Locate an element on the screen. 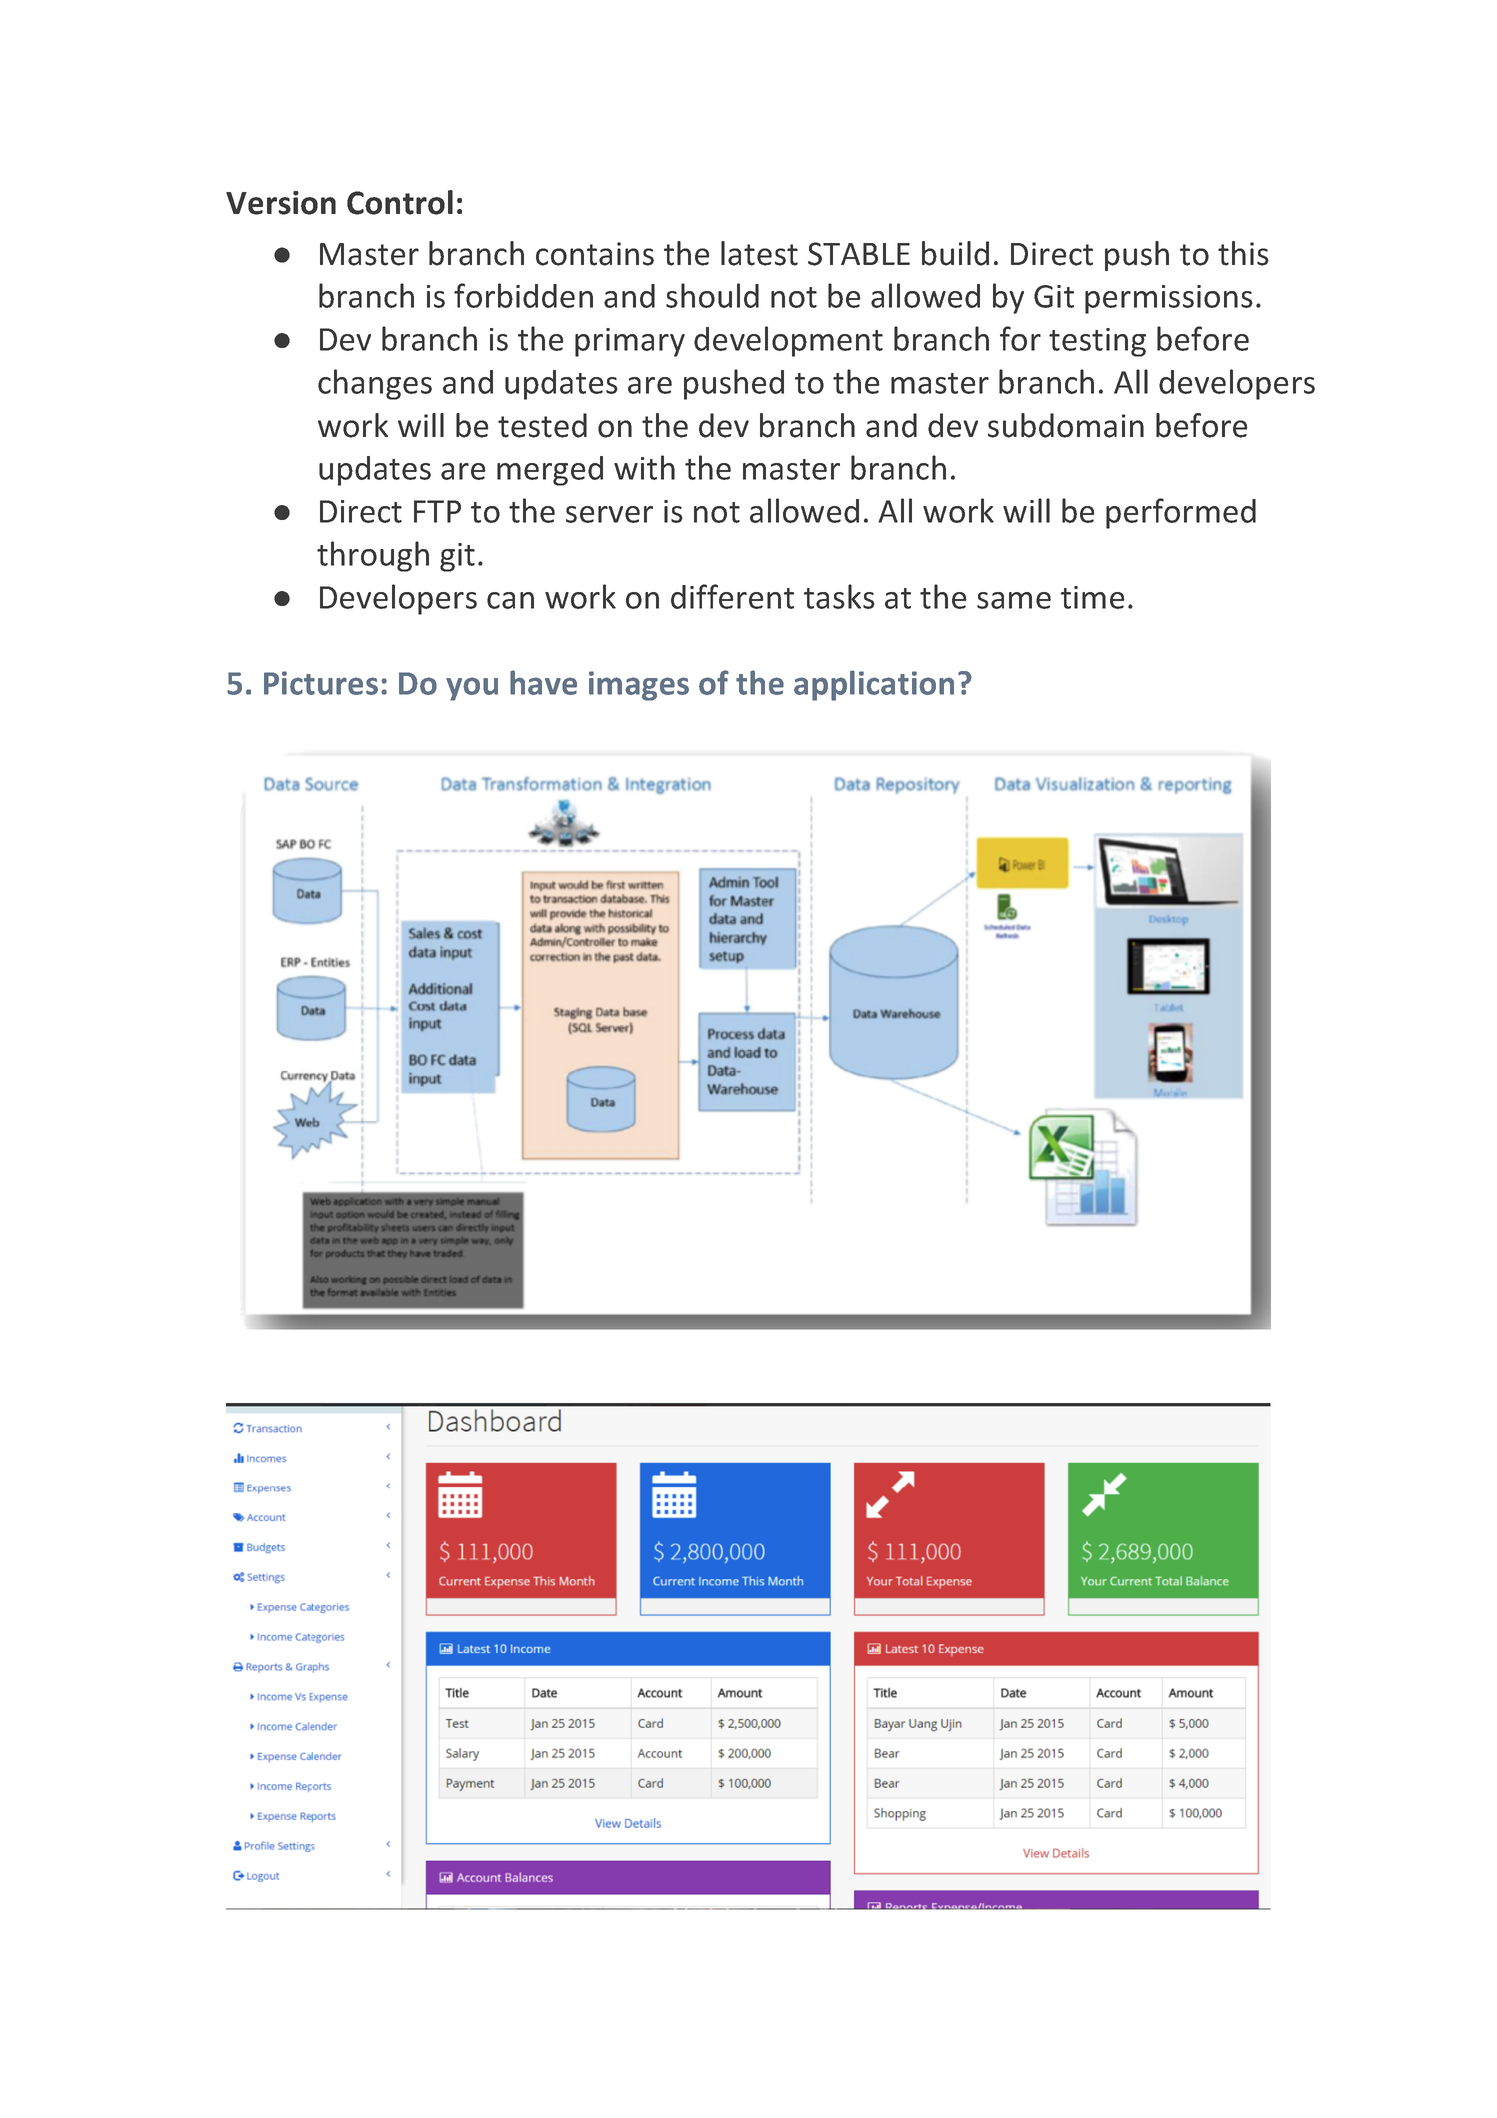  Control is located at coordinates (400, 202).
